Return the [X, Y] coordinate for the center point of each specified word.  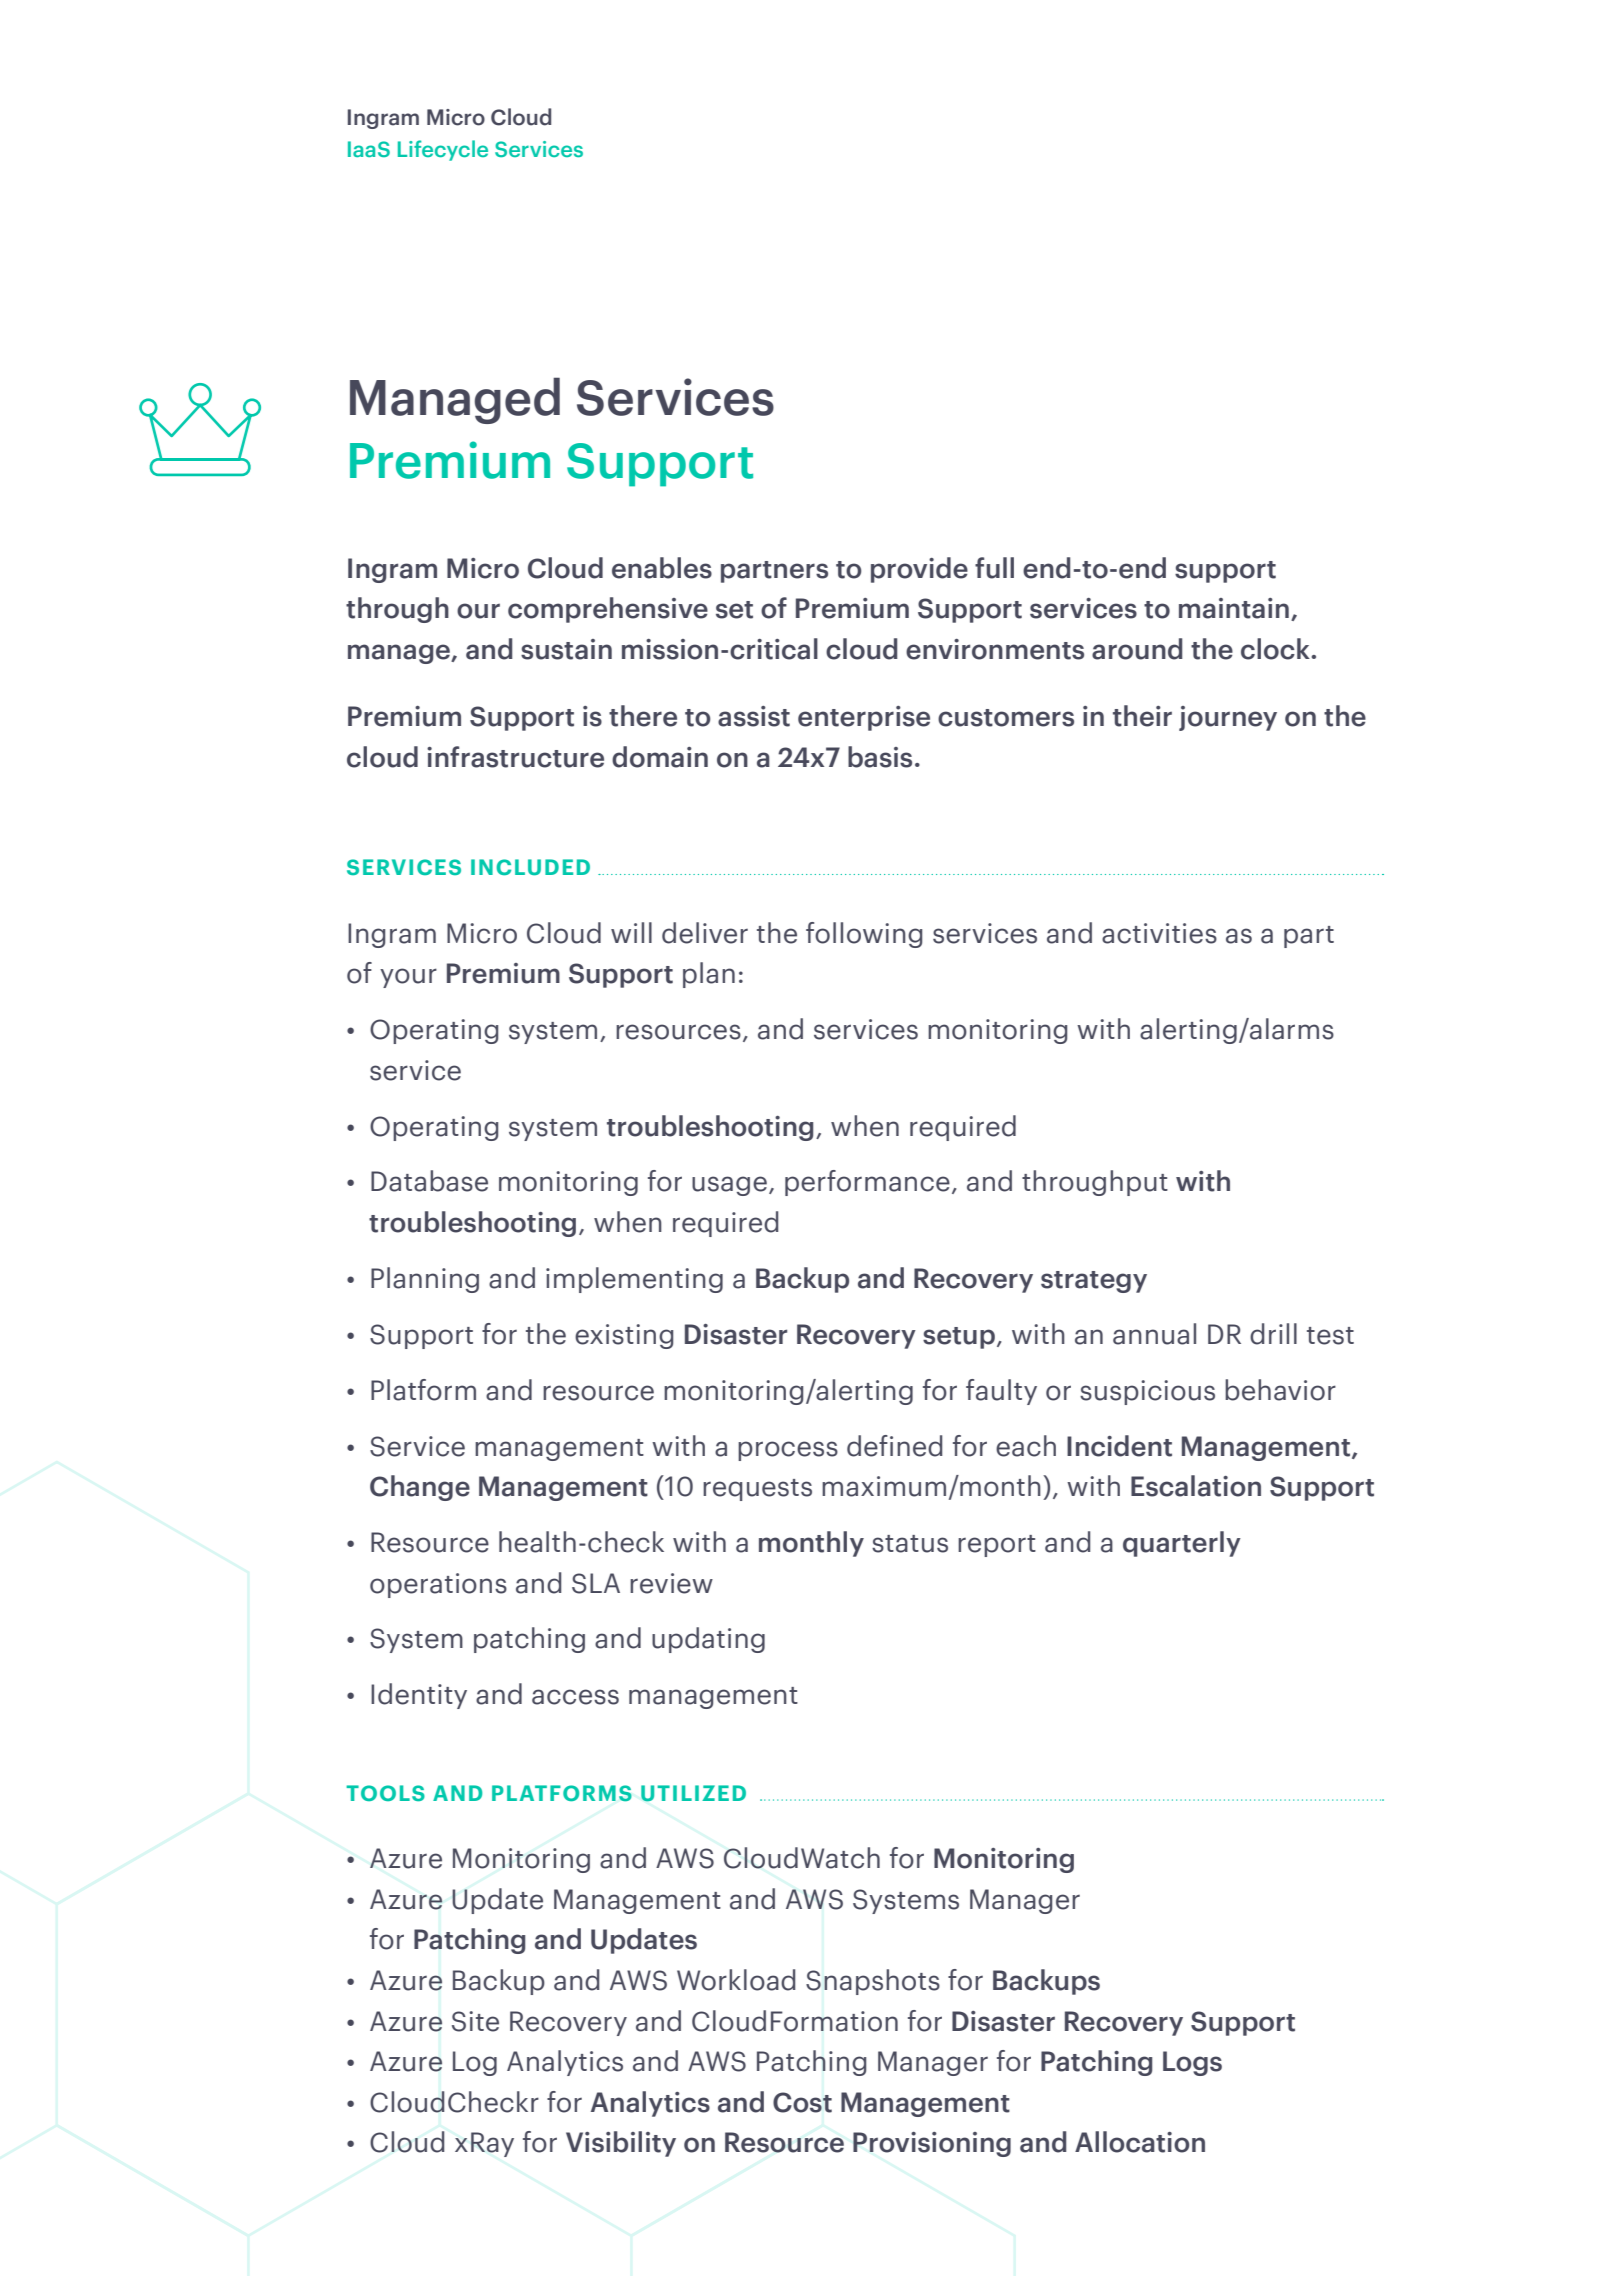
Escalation [1196, 1486]
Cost [802, 2102]
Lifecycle [443, 150]
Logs [1192, 2063]
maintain [1234, 608]
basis [880, 757]
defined [894, 1446]
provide [919, 570]
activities [1159, 933]
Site [475, 2021]
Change [420, 1488]
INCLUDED [530, 867]
